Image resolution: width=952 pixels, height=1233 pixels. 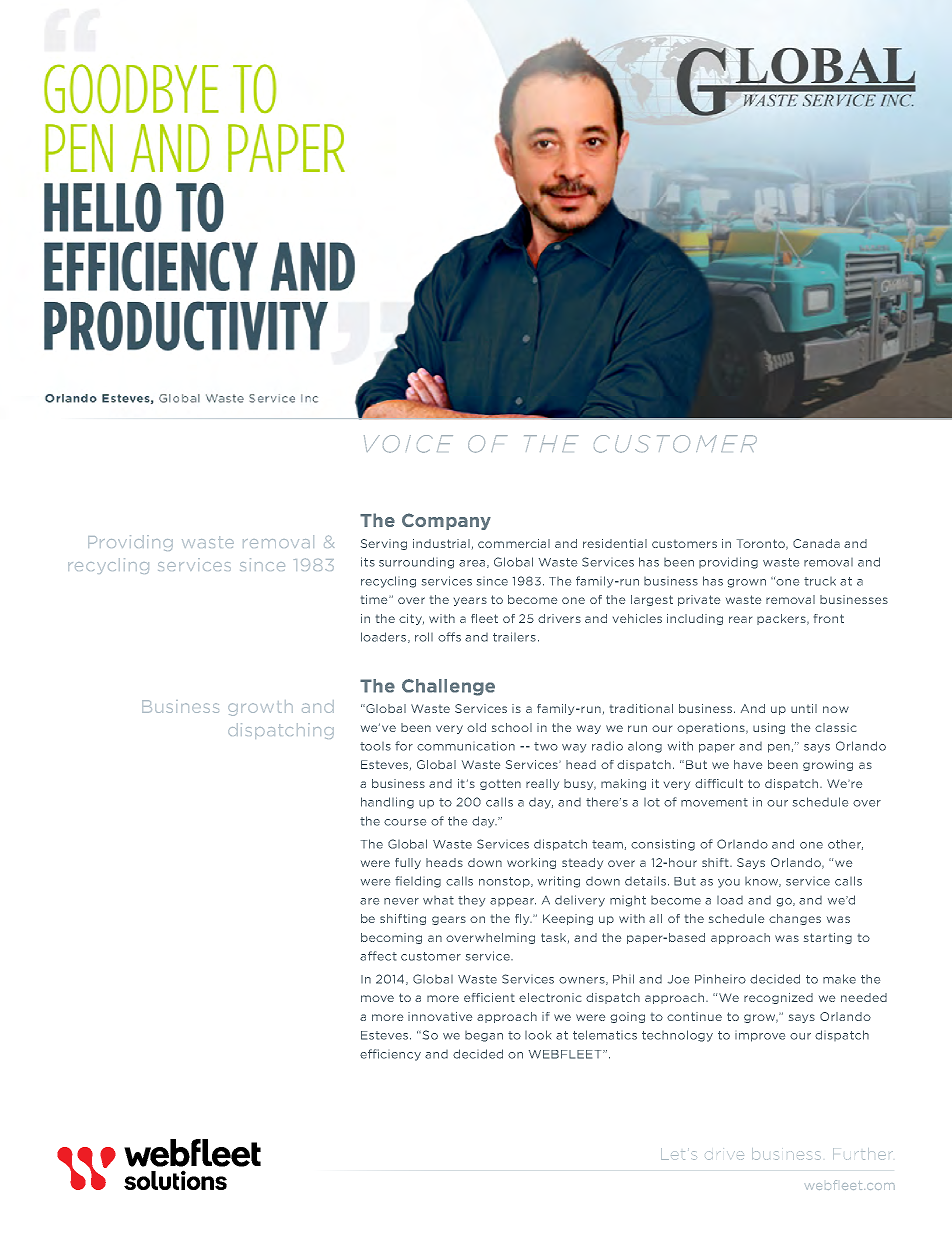 I want to click on gears, so click(x=449, y=920).
